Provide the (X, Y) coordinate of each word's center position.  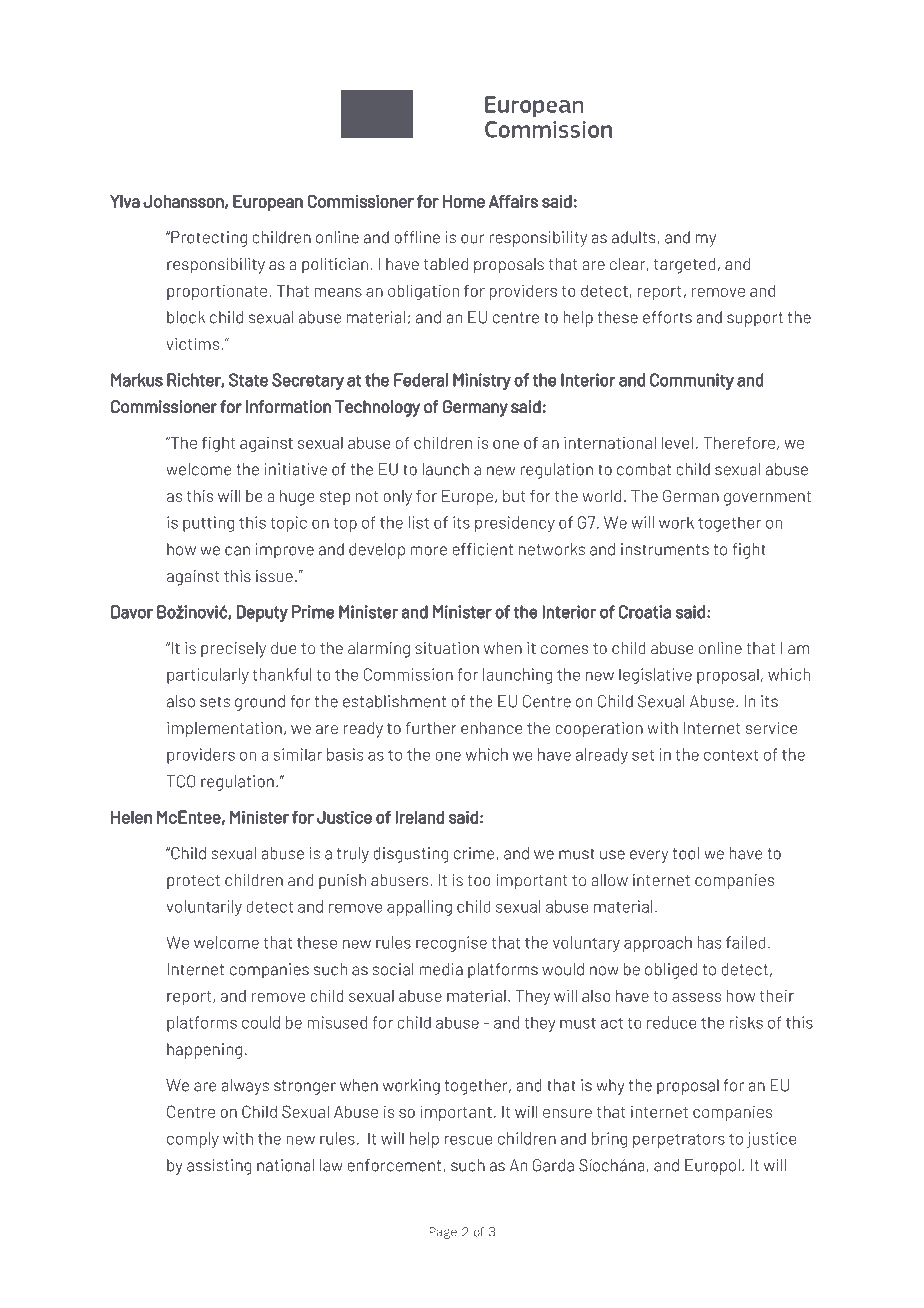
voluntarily (204, 908)
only (397, 498)
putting (208, 524)
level (677, 442)
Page (443, 1233)
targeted (685, 266)
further (431, 728)
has (709, 942)
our (473, 239)
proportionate (217, 292)
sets (215, 702)
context (731, 755)
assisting (219, 1167)
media (441, 969)
